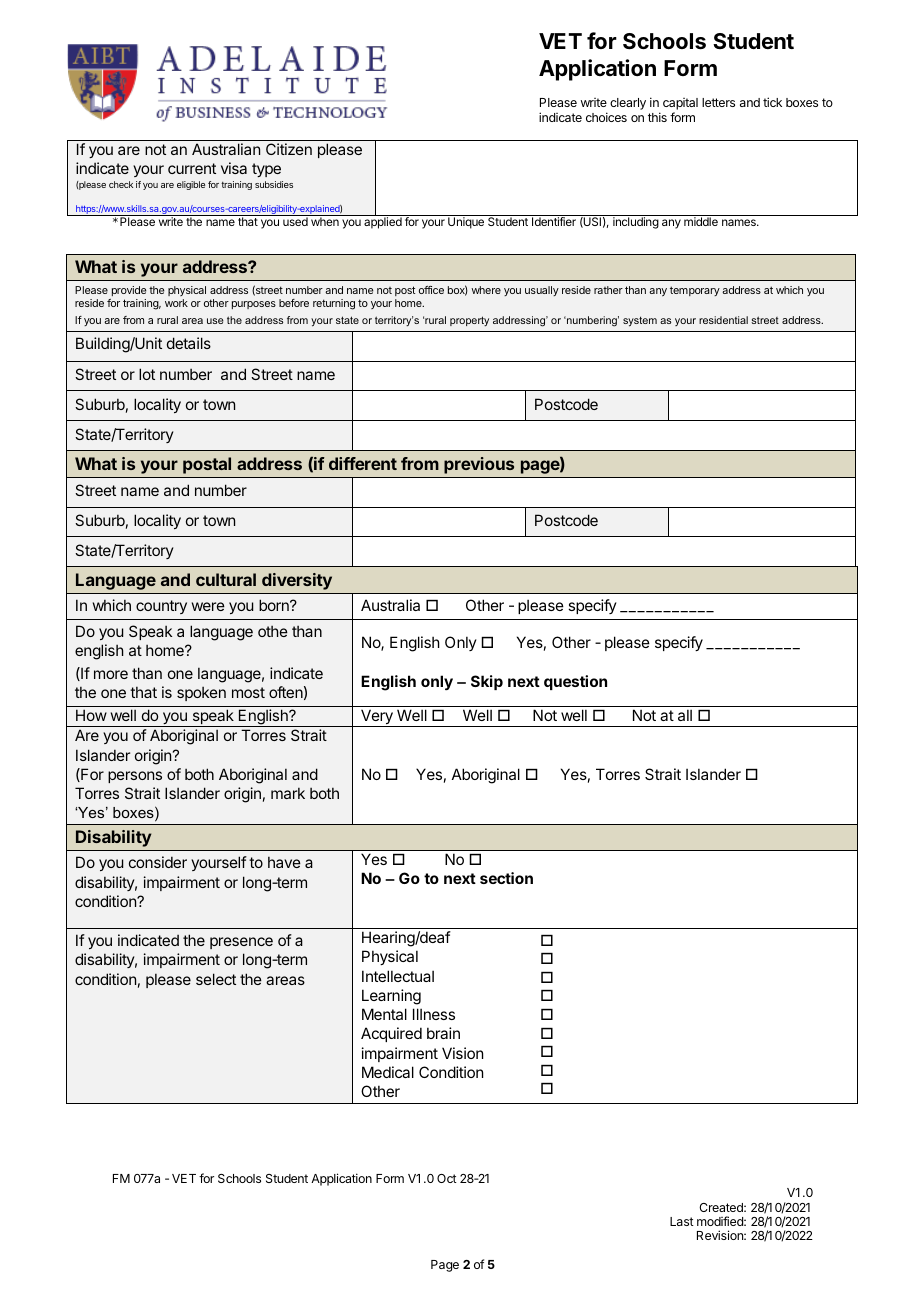  I want to click on Unique, so click(466, 223).
